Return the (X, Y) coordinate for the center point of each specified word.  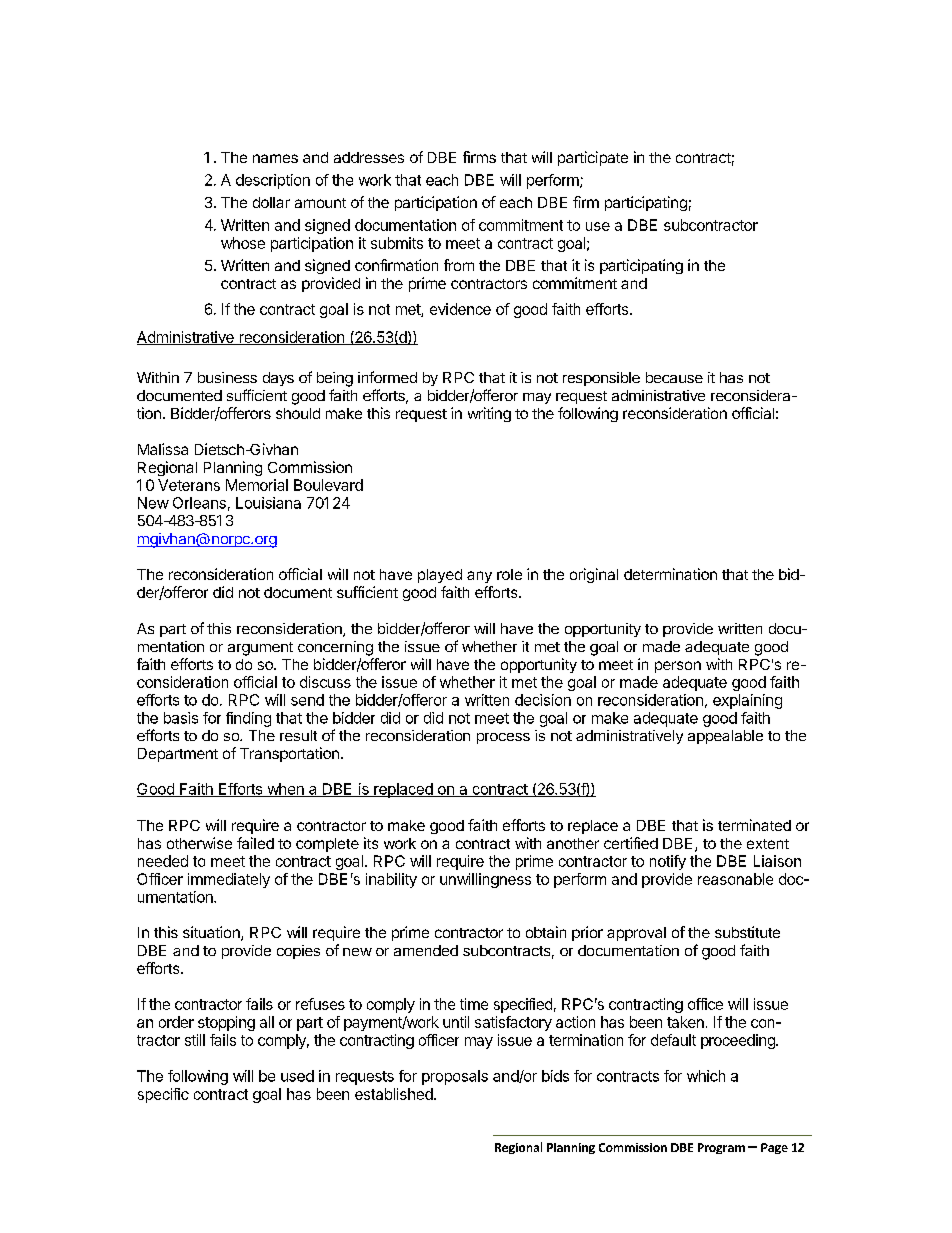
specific (163, 1095)
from (459, 265)
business (227, 377)
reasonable (735, 879)
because (674, 377)
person (678, 667)
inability (391, 880)
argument (260, 649)
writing (489, 414)
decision (543, 700)
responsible (601, 379)
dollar (271, 202)
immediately (229, 880)
